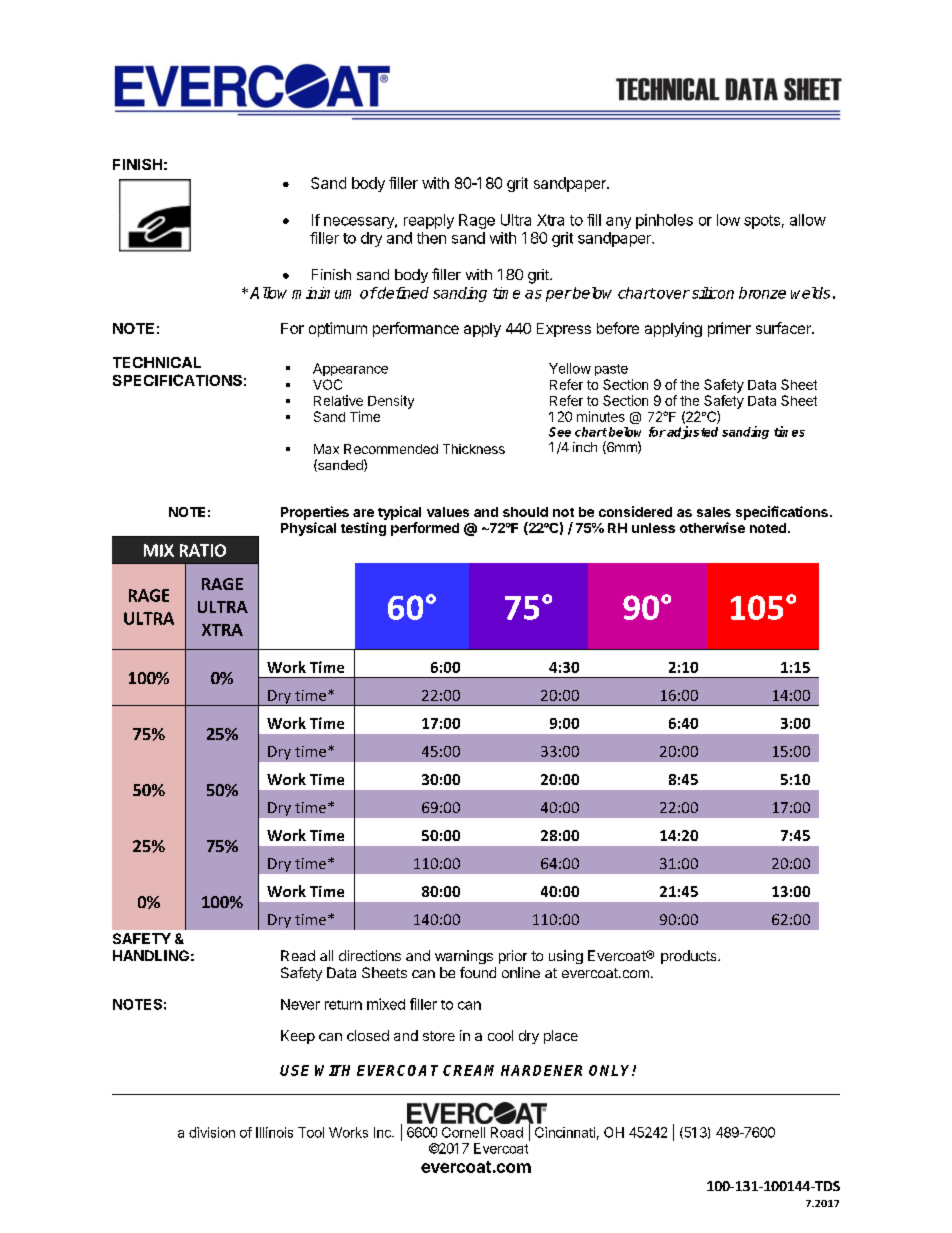  Describe the element at coordinates (712, 527) in the screenshot. I see `otherwise` at that location.
